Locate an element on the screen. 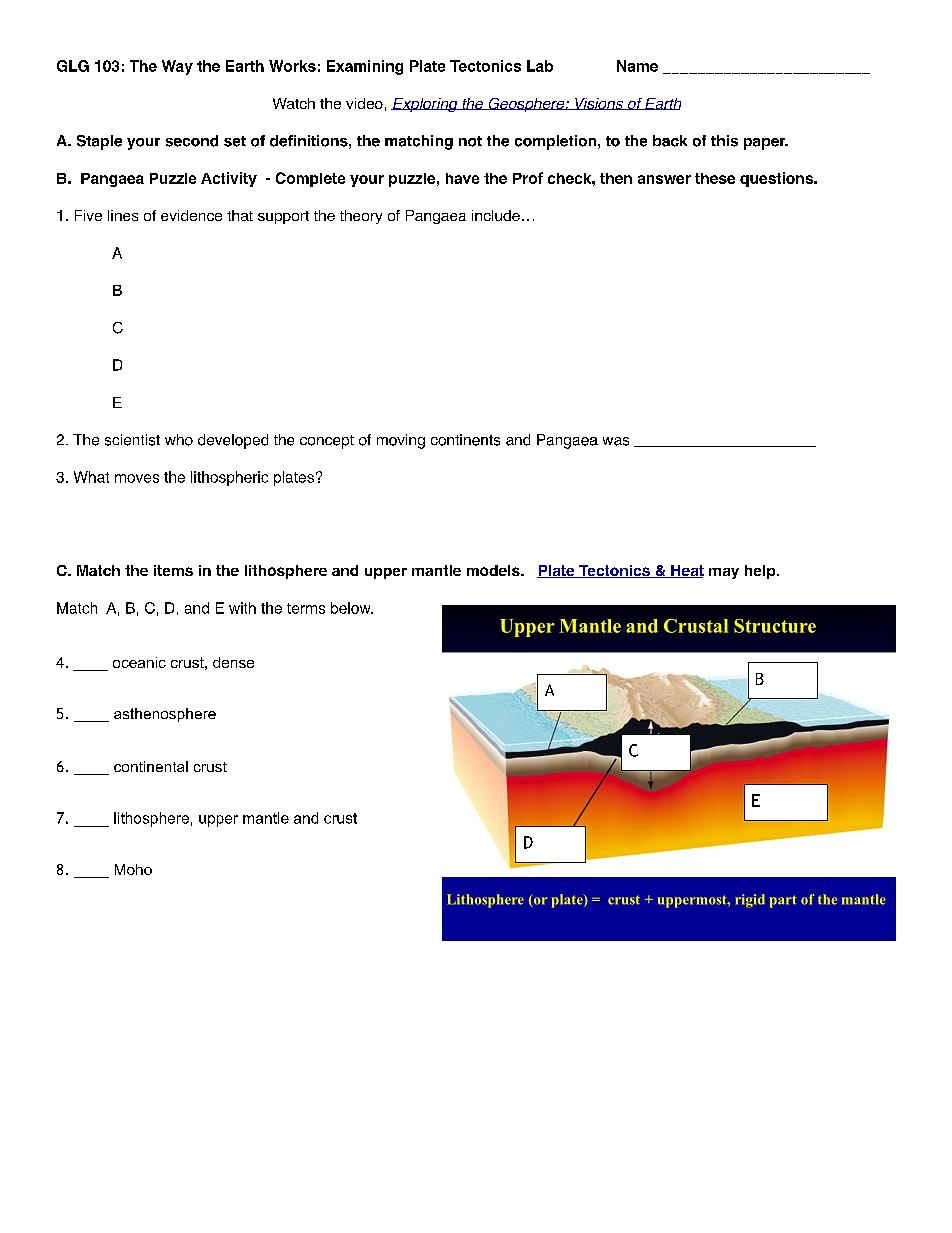  moving is located at coordinates (401, 441).
